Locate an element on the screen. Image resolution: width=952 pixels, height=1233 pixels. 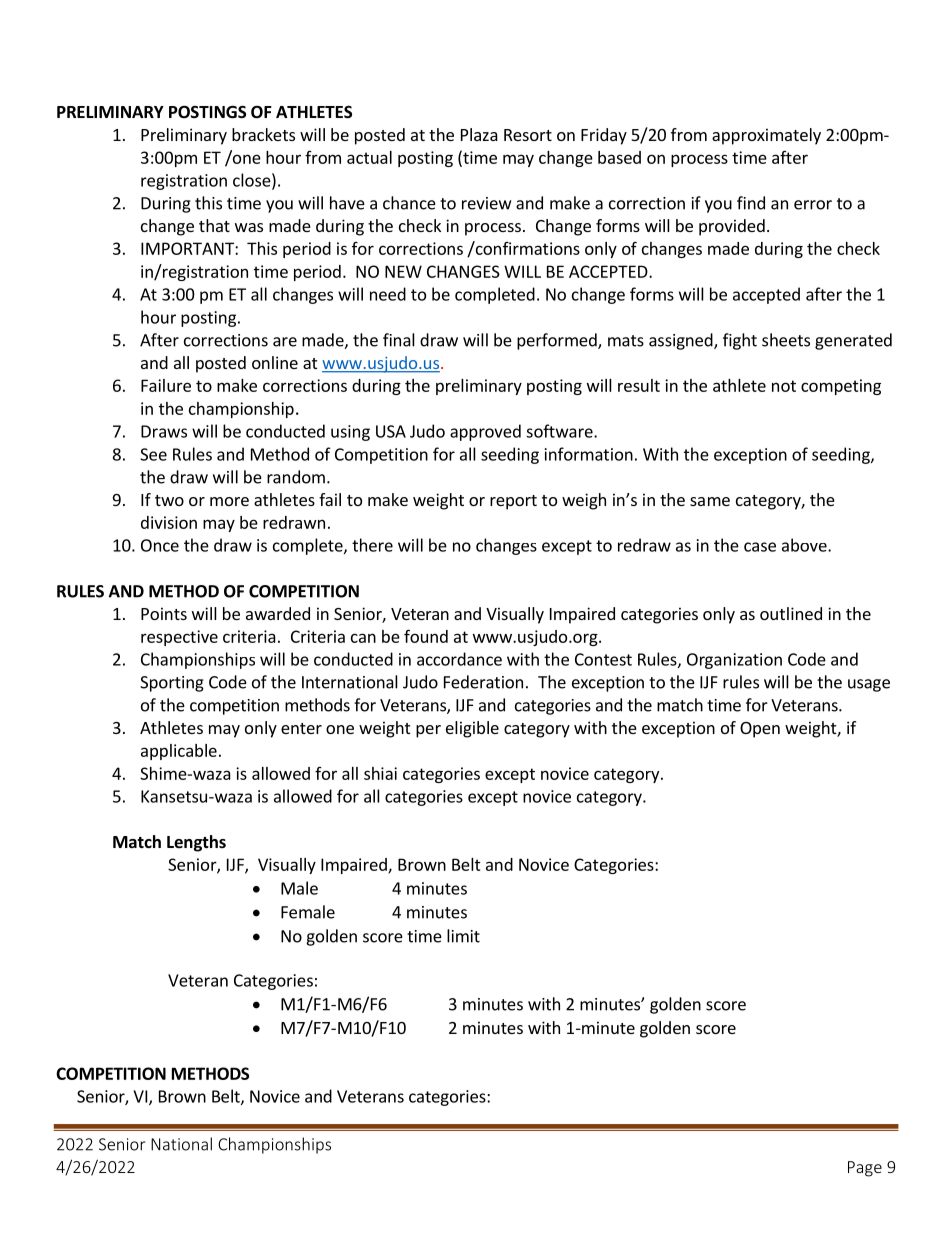
Open is located at coordinates (760, 730).
